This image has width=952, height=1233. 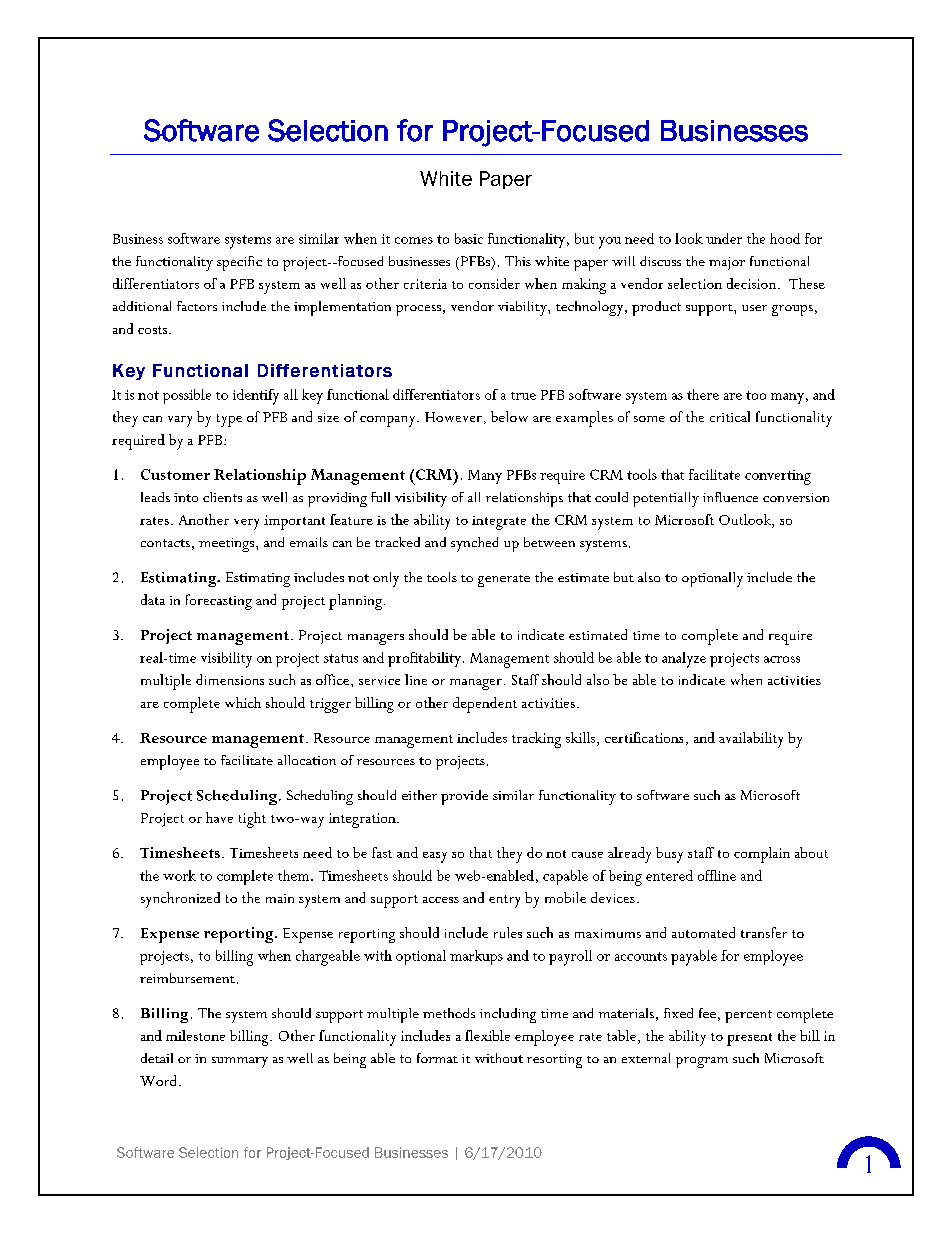 What do you see at coordinates (762, 855) in the image?
I see `complain` at bounding box center [762, 855].
